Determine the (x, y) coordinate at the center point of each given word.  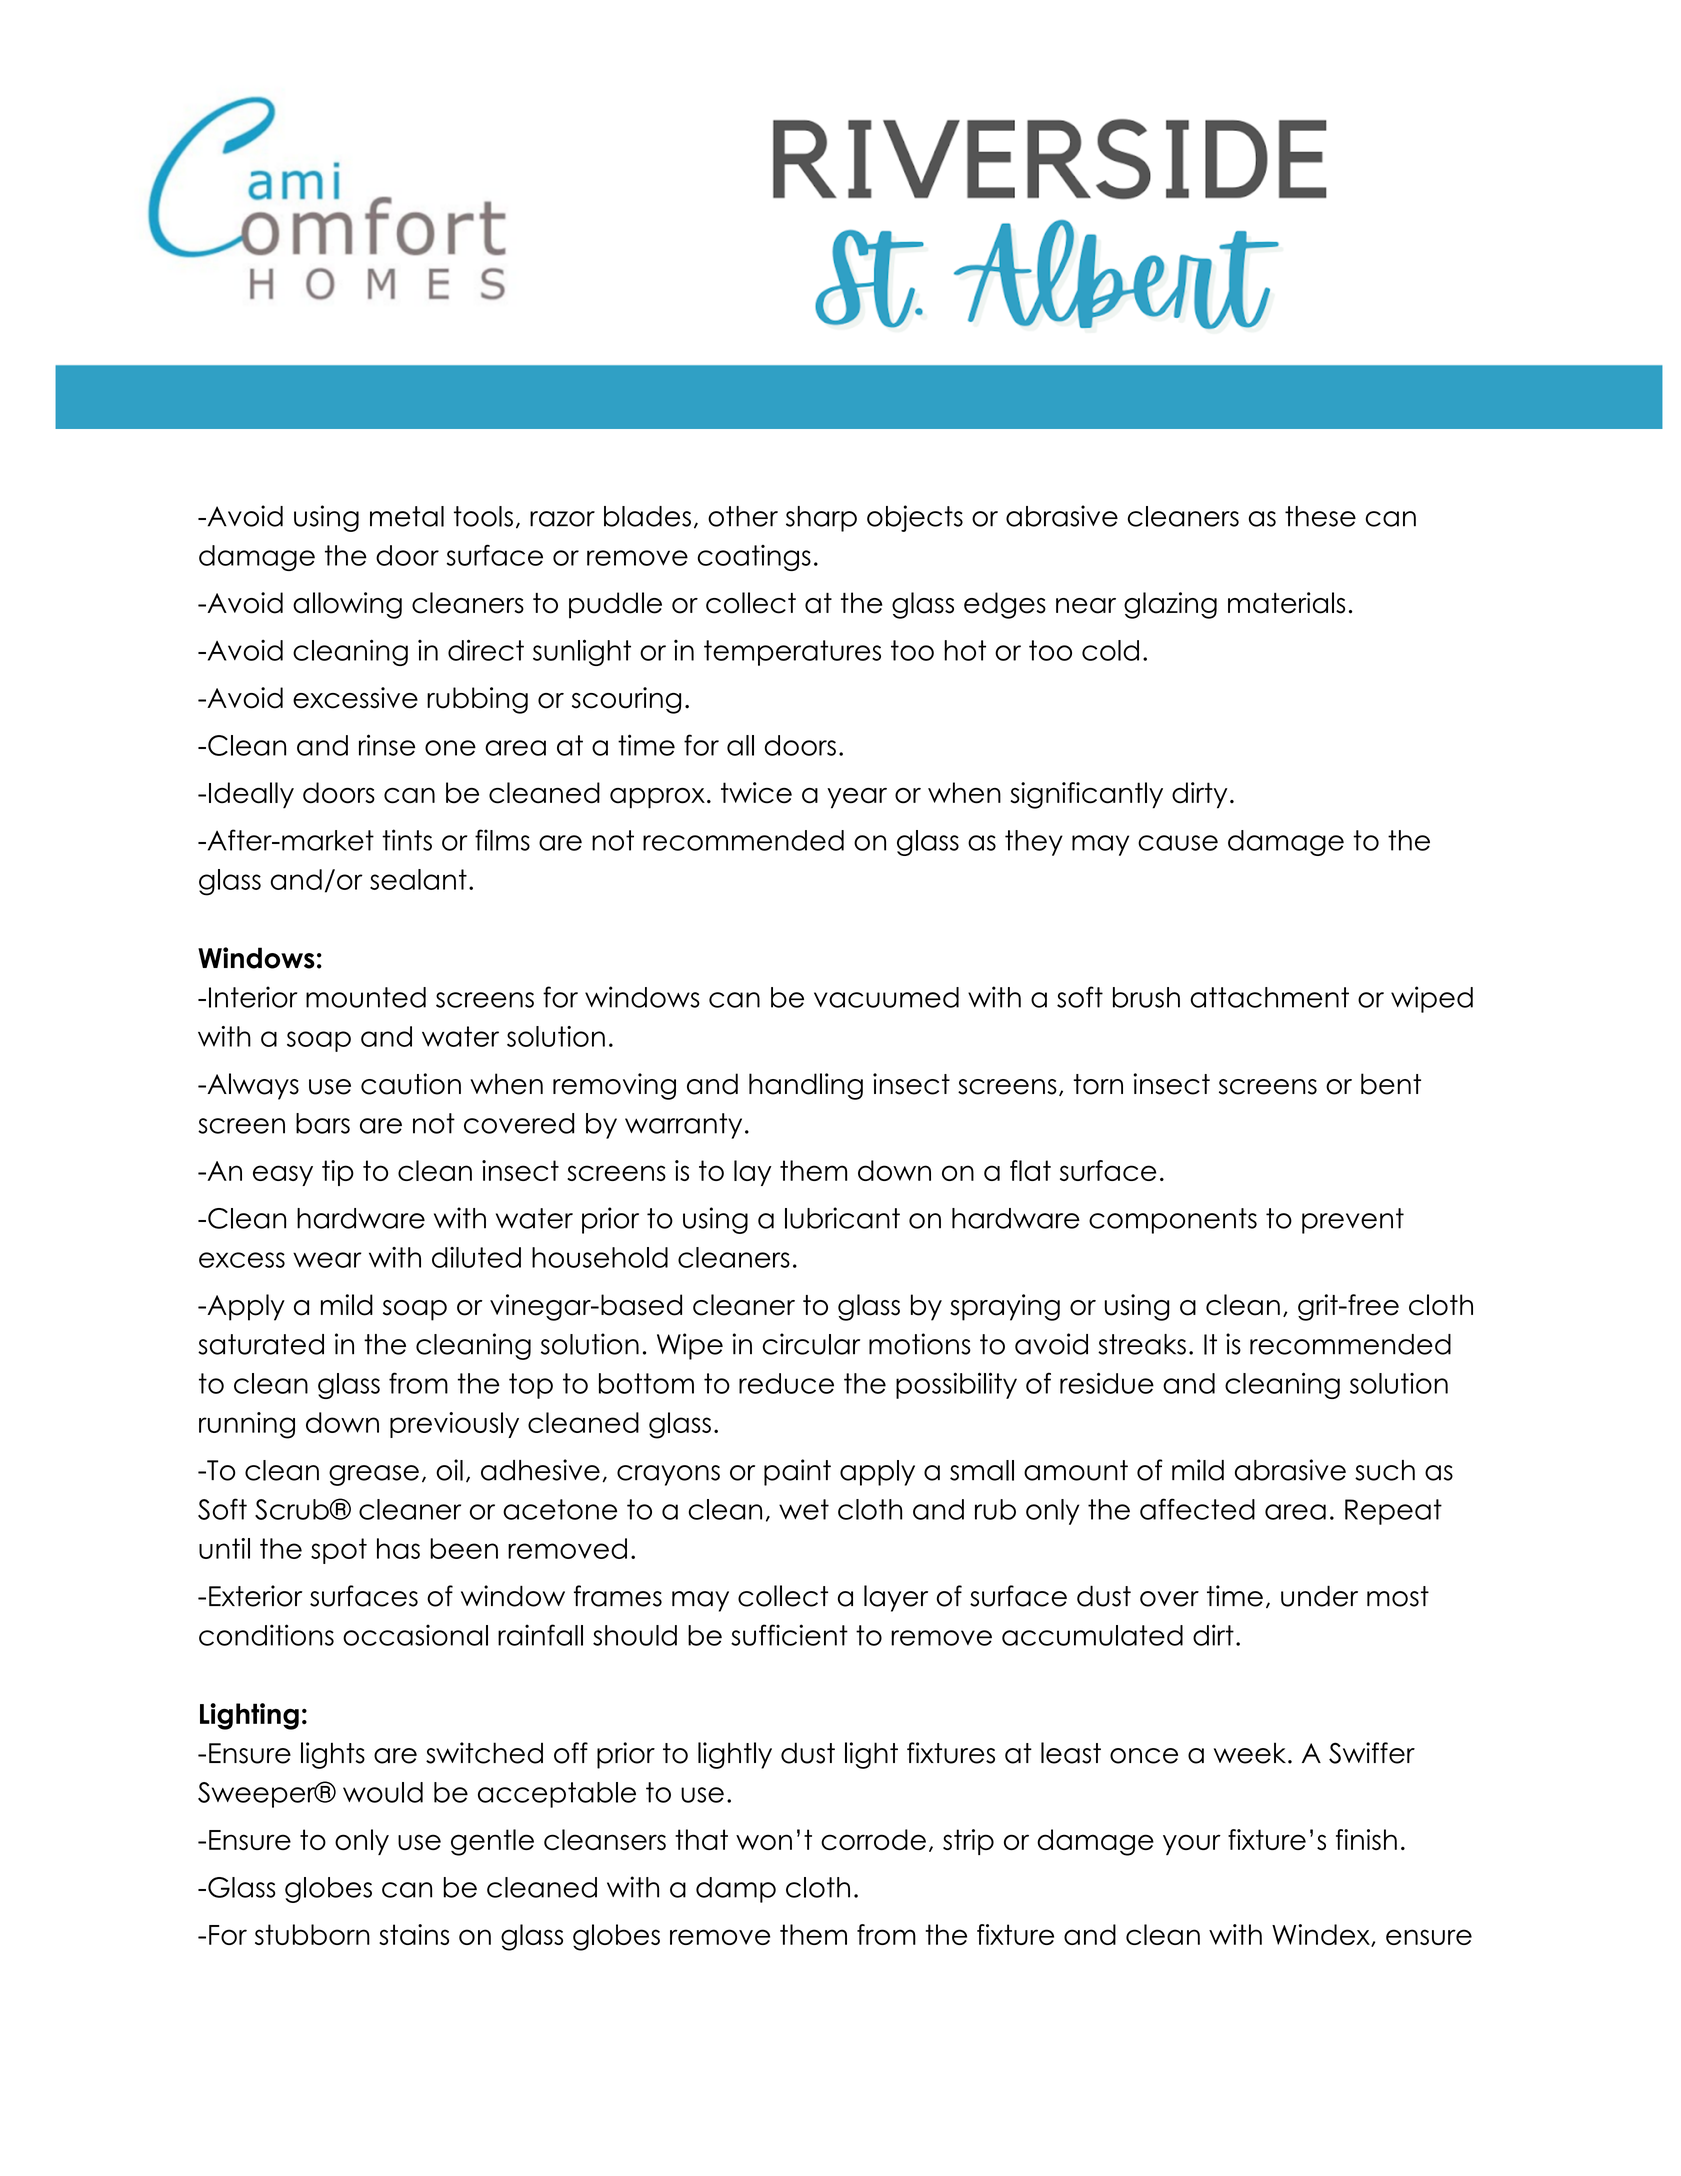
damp (736, 1890)
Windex (1322, 1935)
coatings (754, 558)
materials (1286, 603)
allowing (347, 605)
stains (414, 1934)
